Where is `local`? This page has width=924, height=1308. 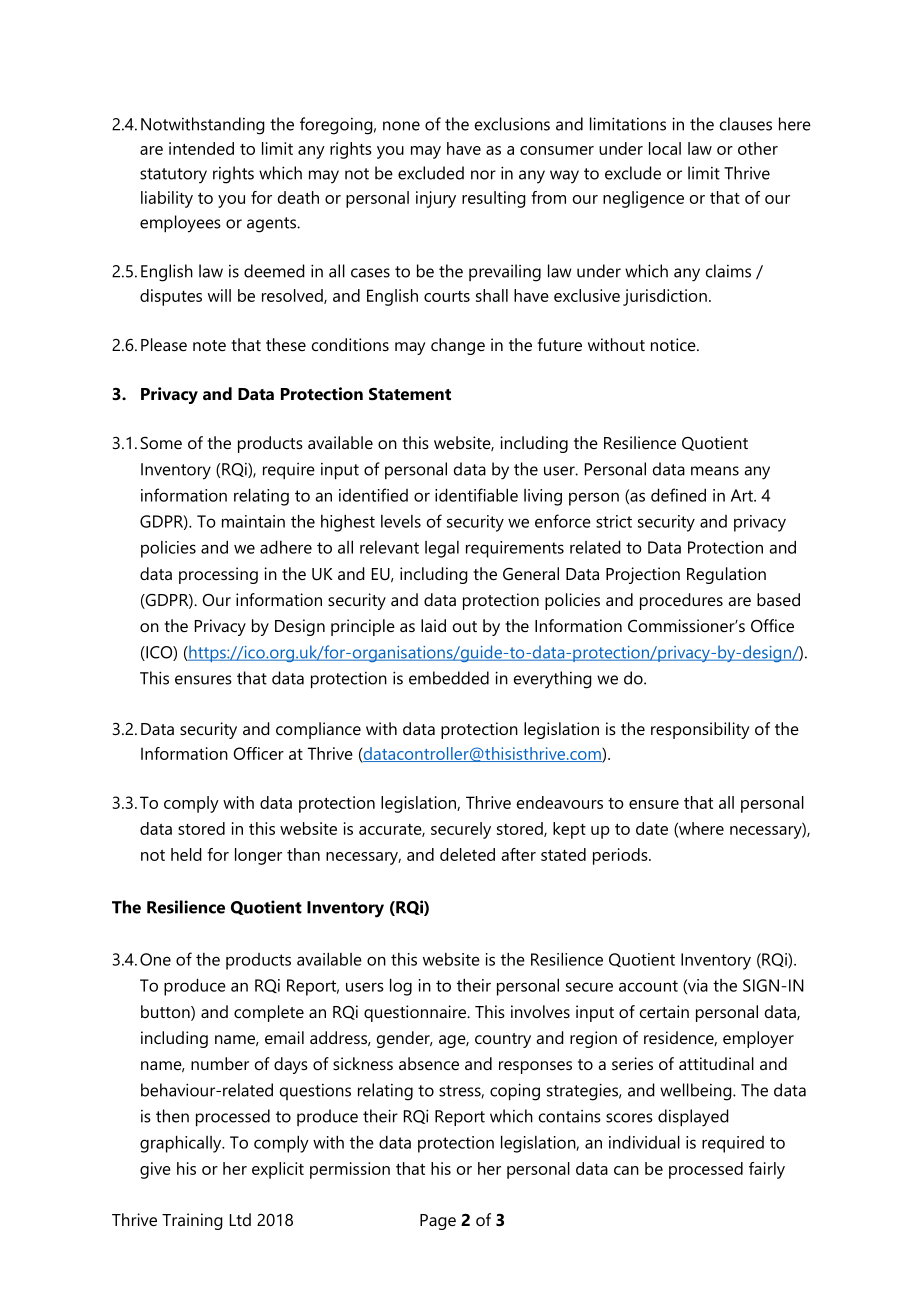 local is located at coordinates (665, 148).
